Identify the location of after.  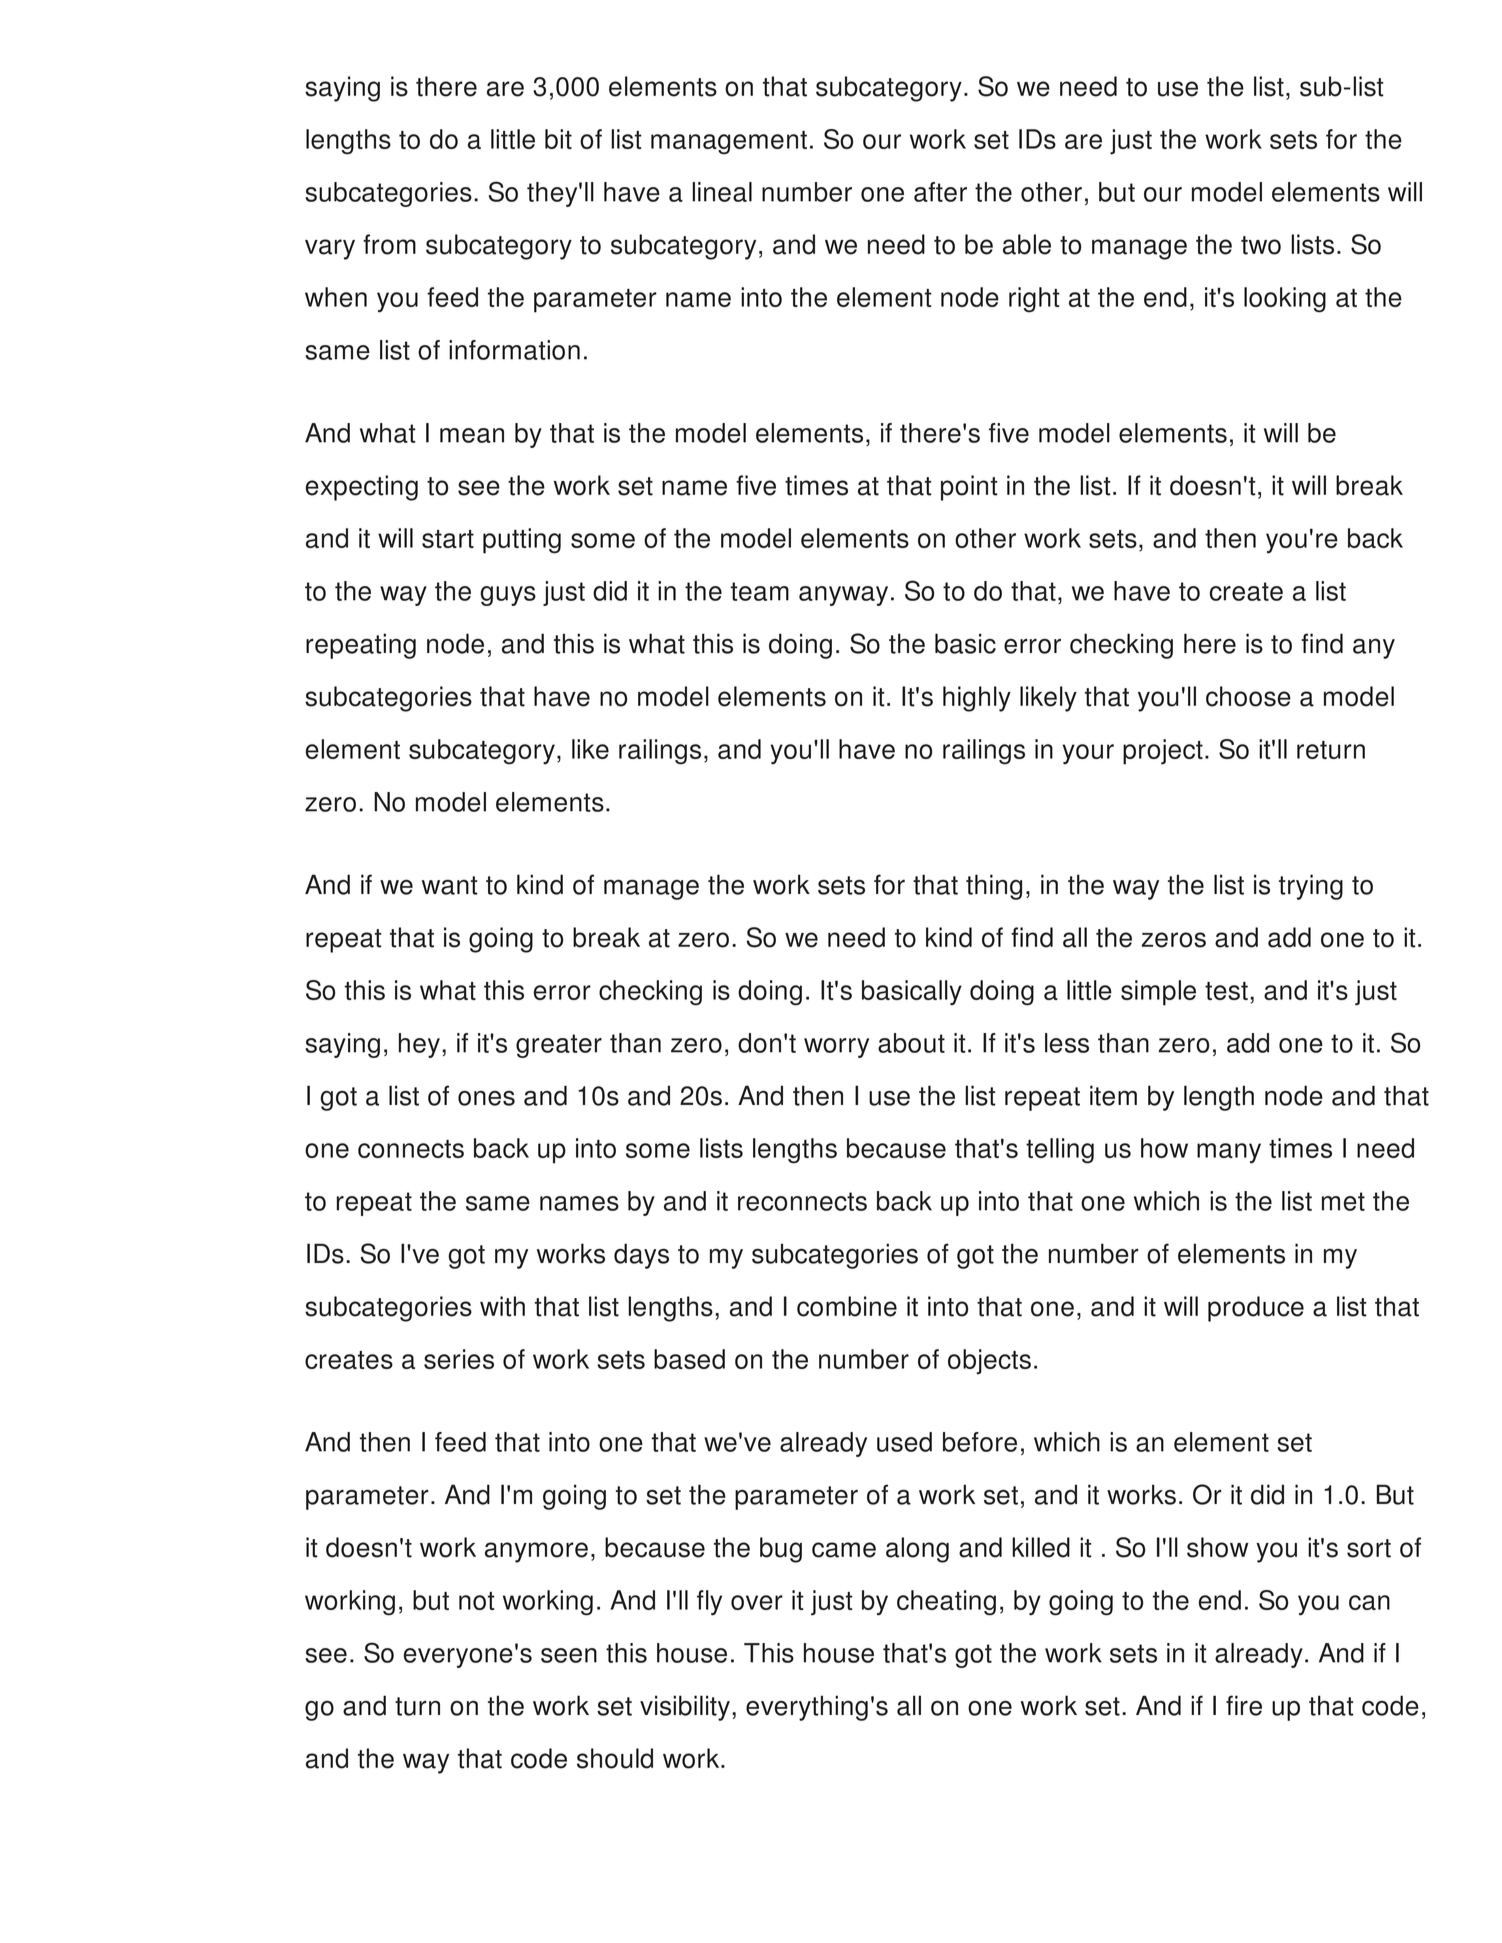
(940, 192).
